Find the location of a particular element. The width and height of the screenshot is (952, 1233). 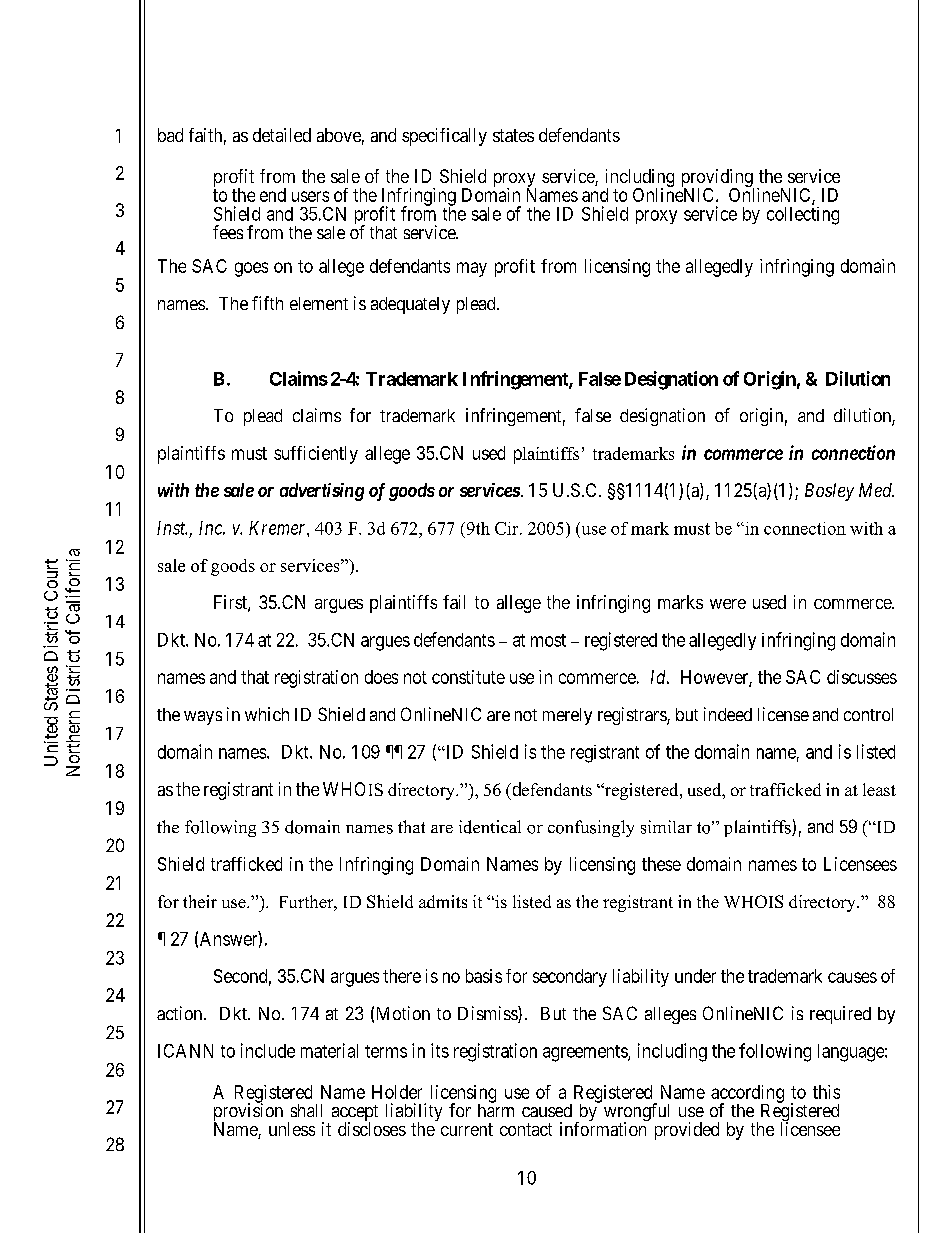

were is located at coordinates (728, 604).
